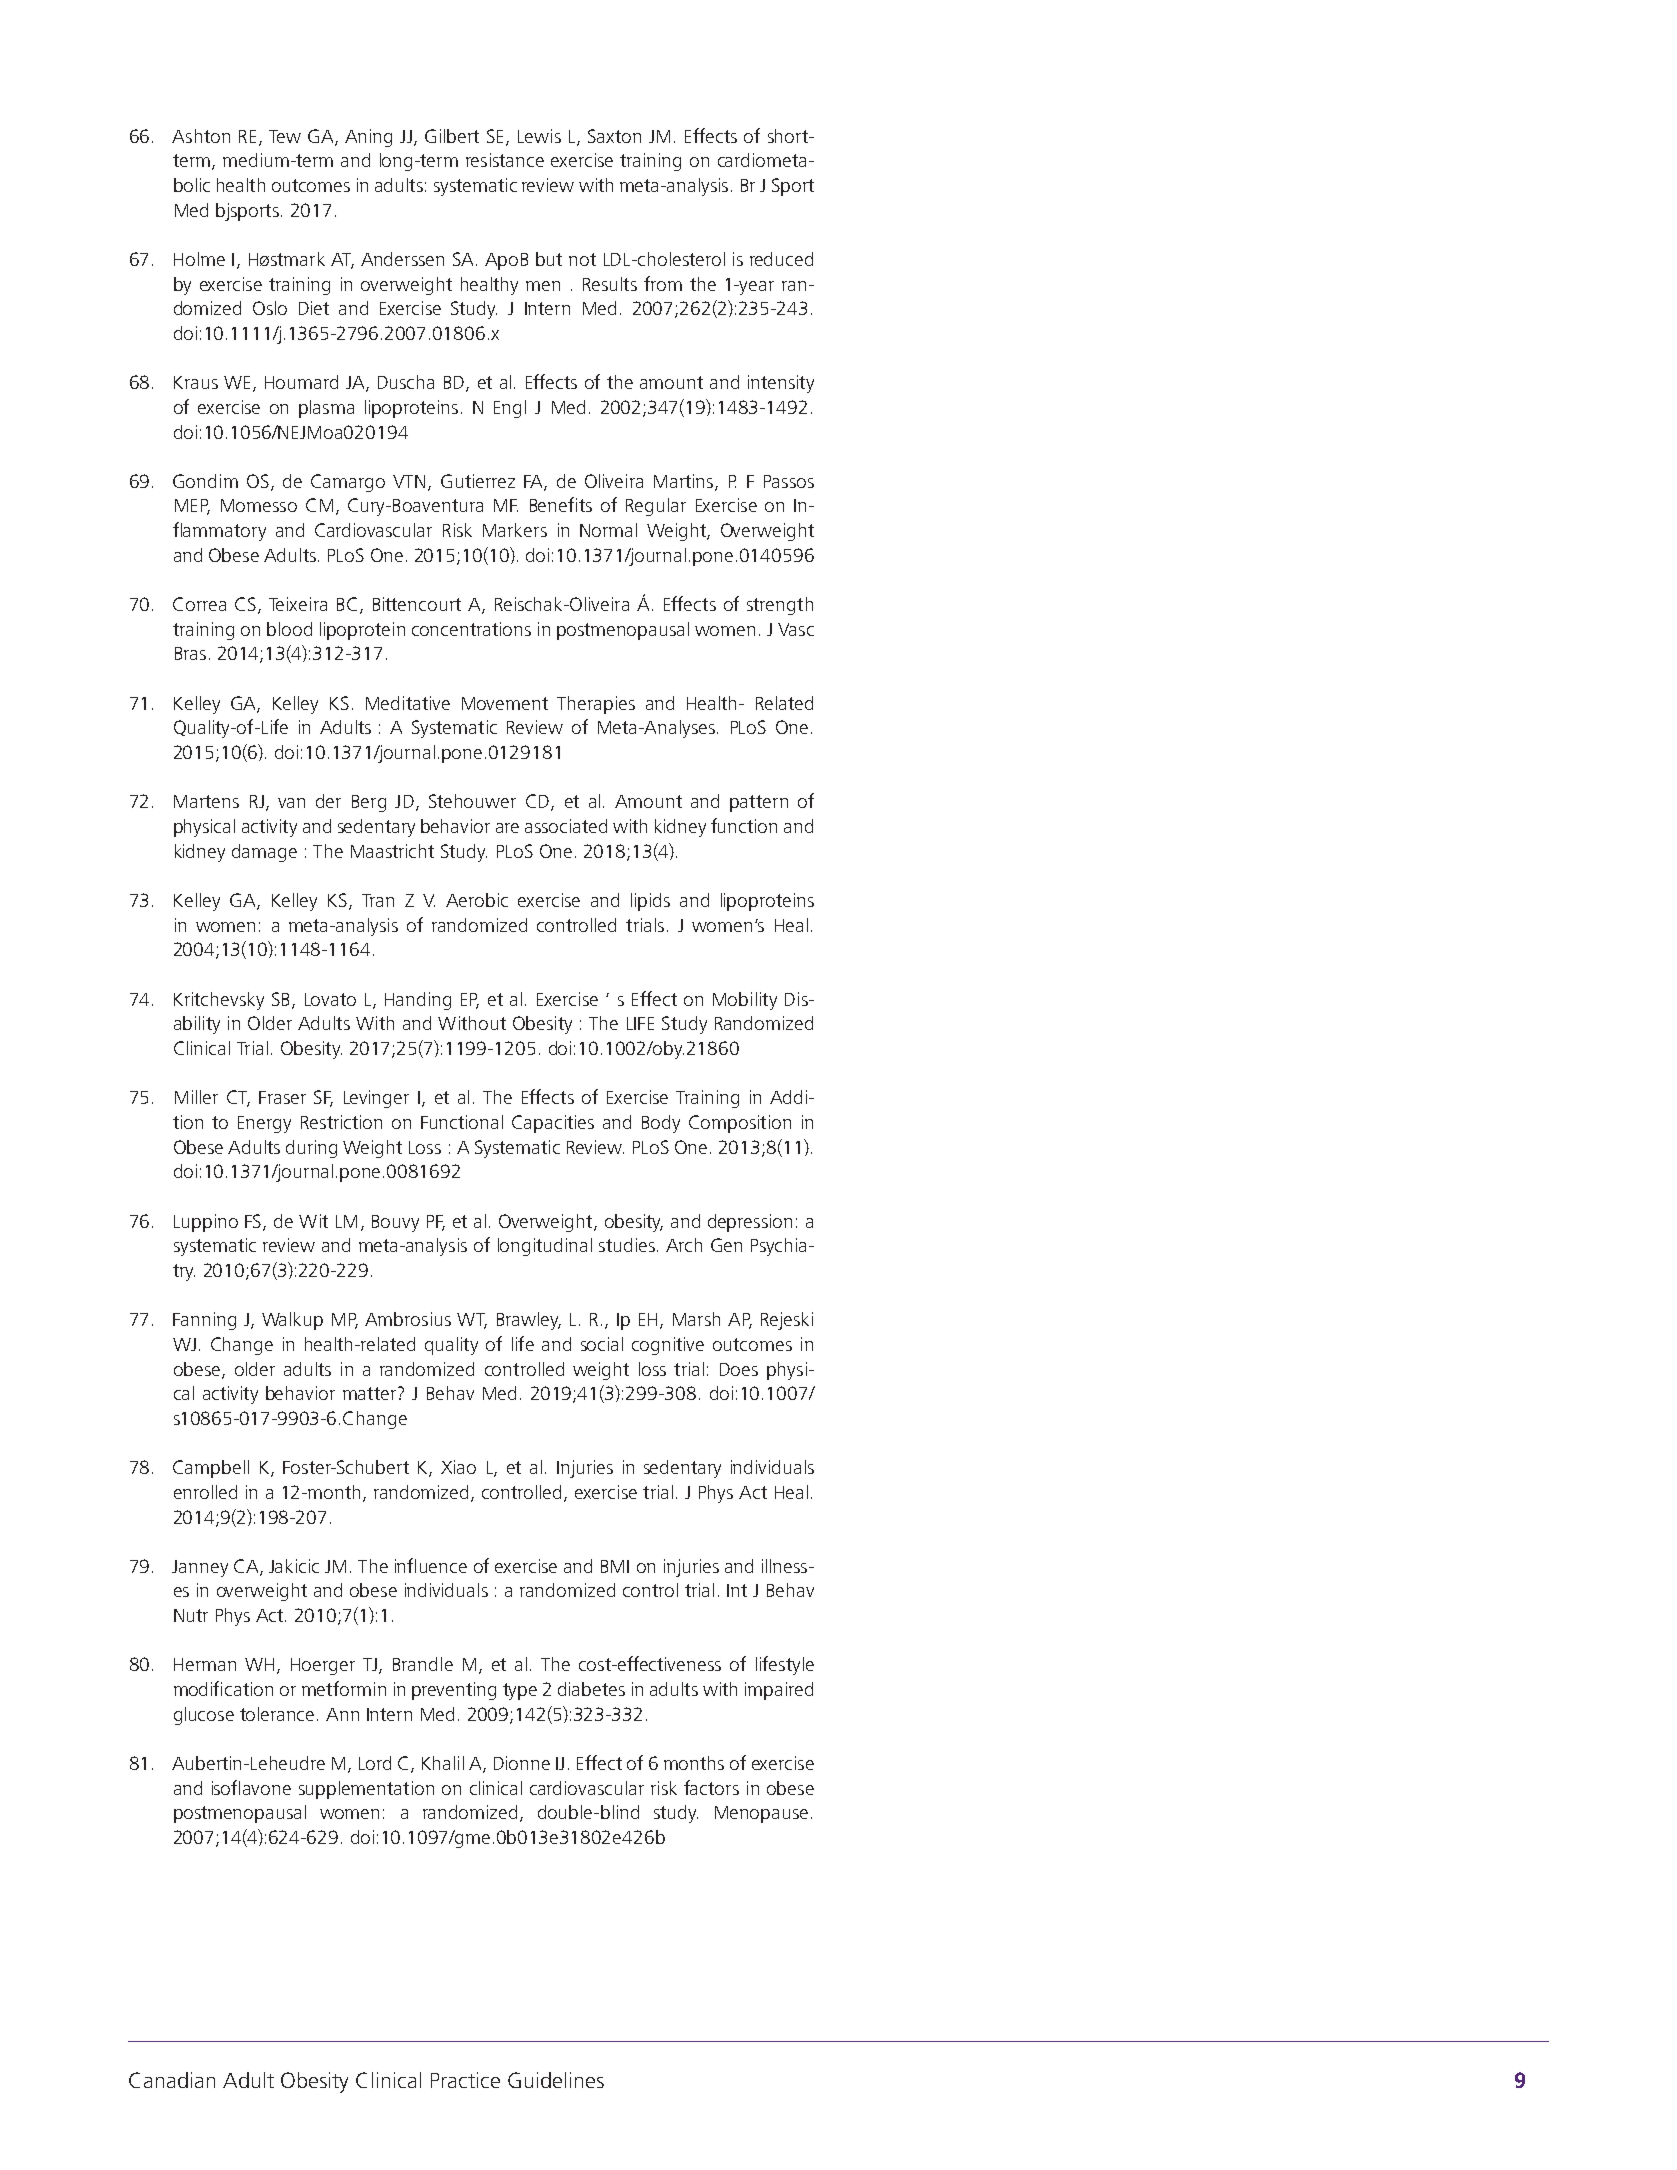  What do you see at coordinates (553, 1124) in the screenshot?
I see `Capacities` at bounding box center [553, 1124].
